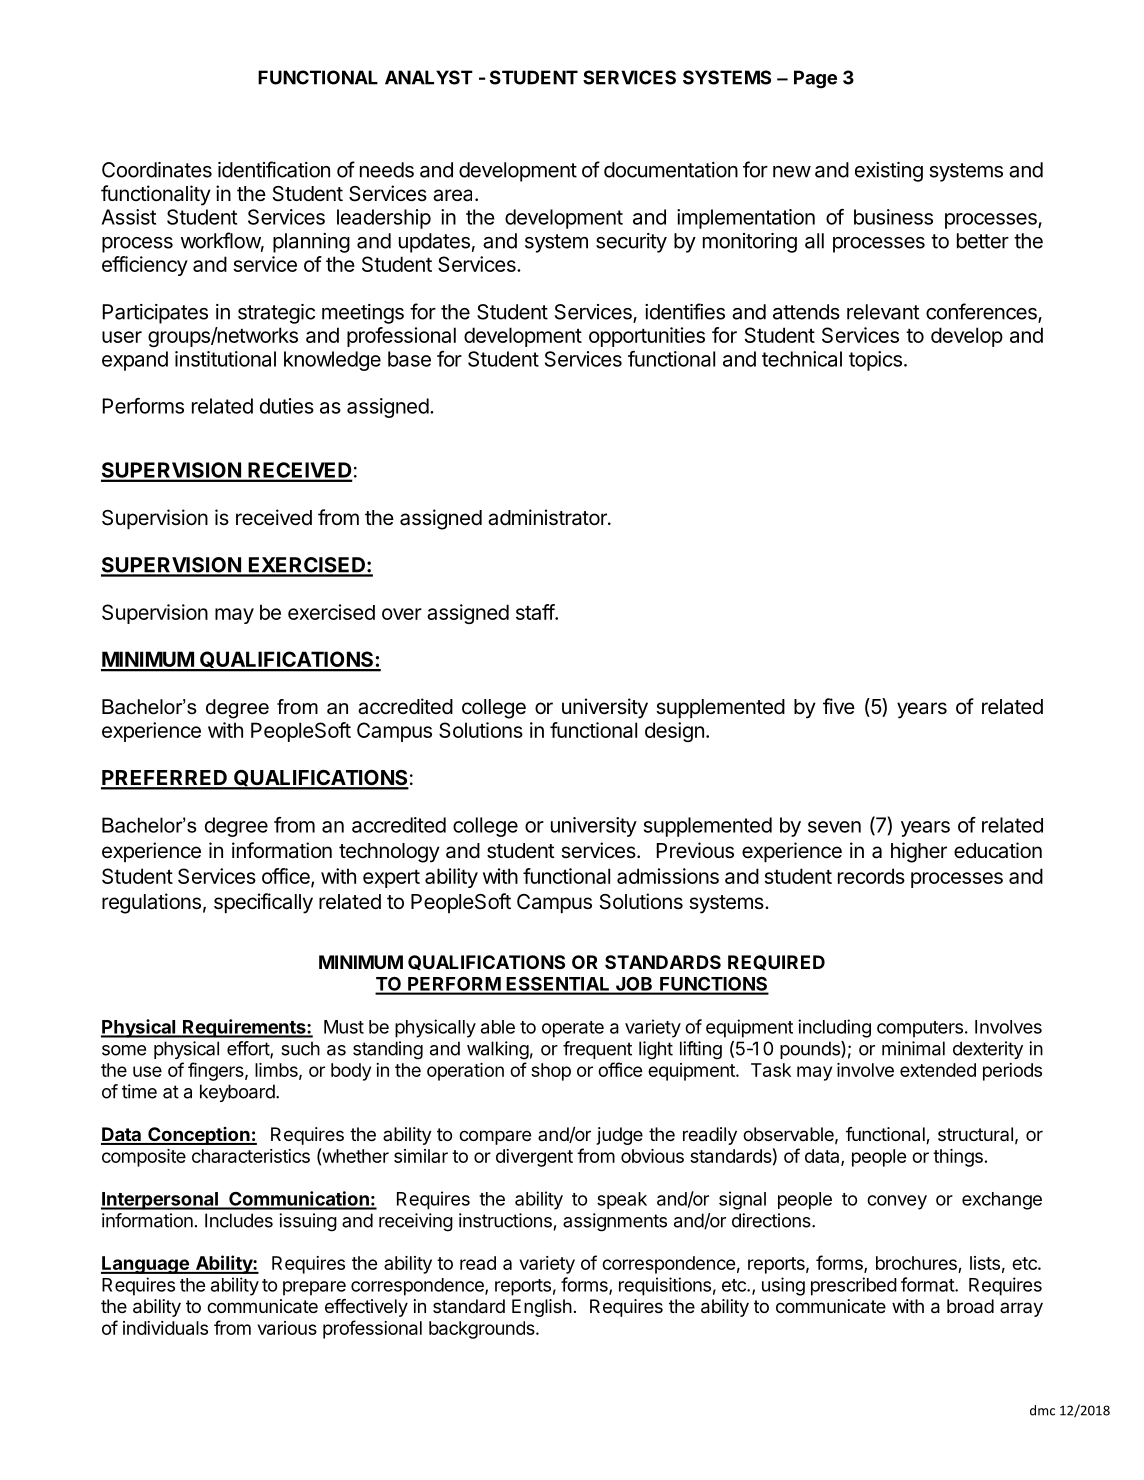 This screenshot has width=1144, height=1480. Describe the element at coordinates (674, 732) in the screenshot. I see `design` at that location.
